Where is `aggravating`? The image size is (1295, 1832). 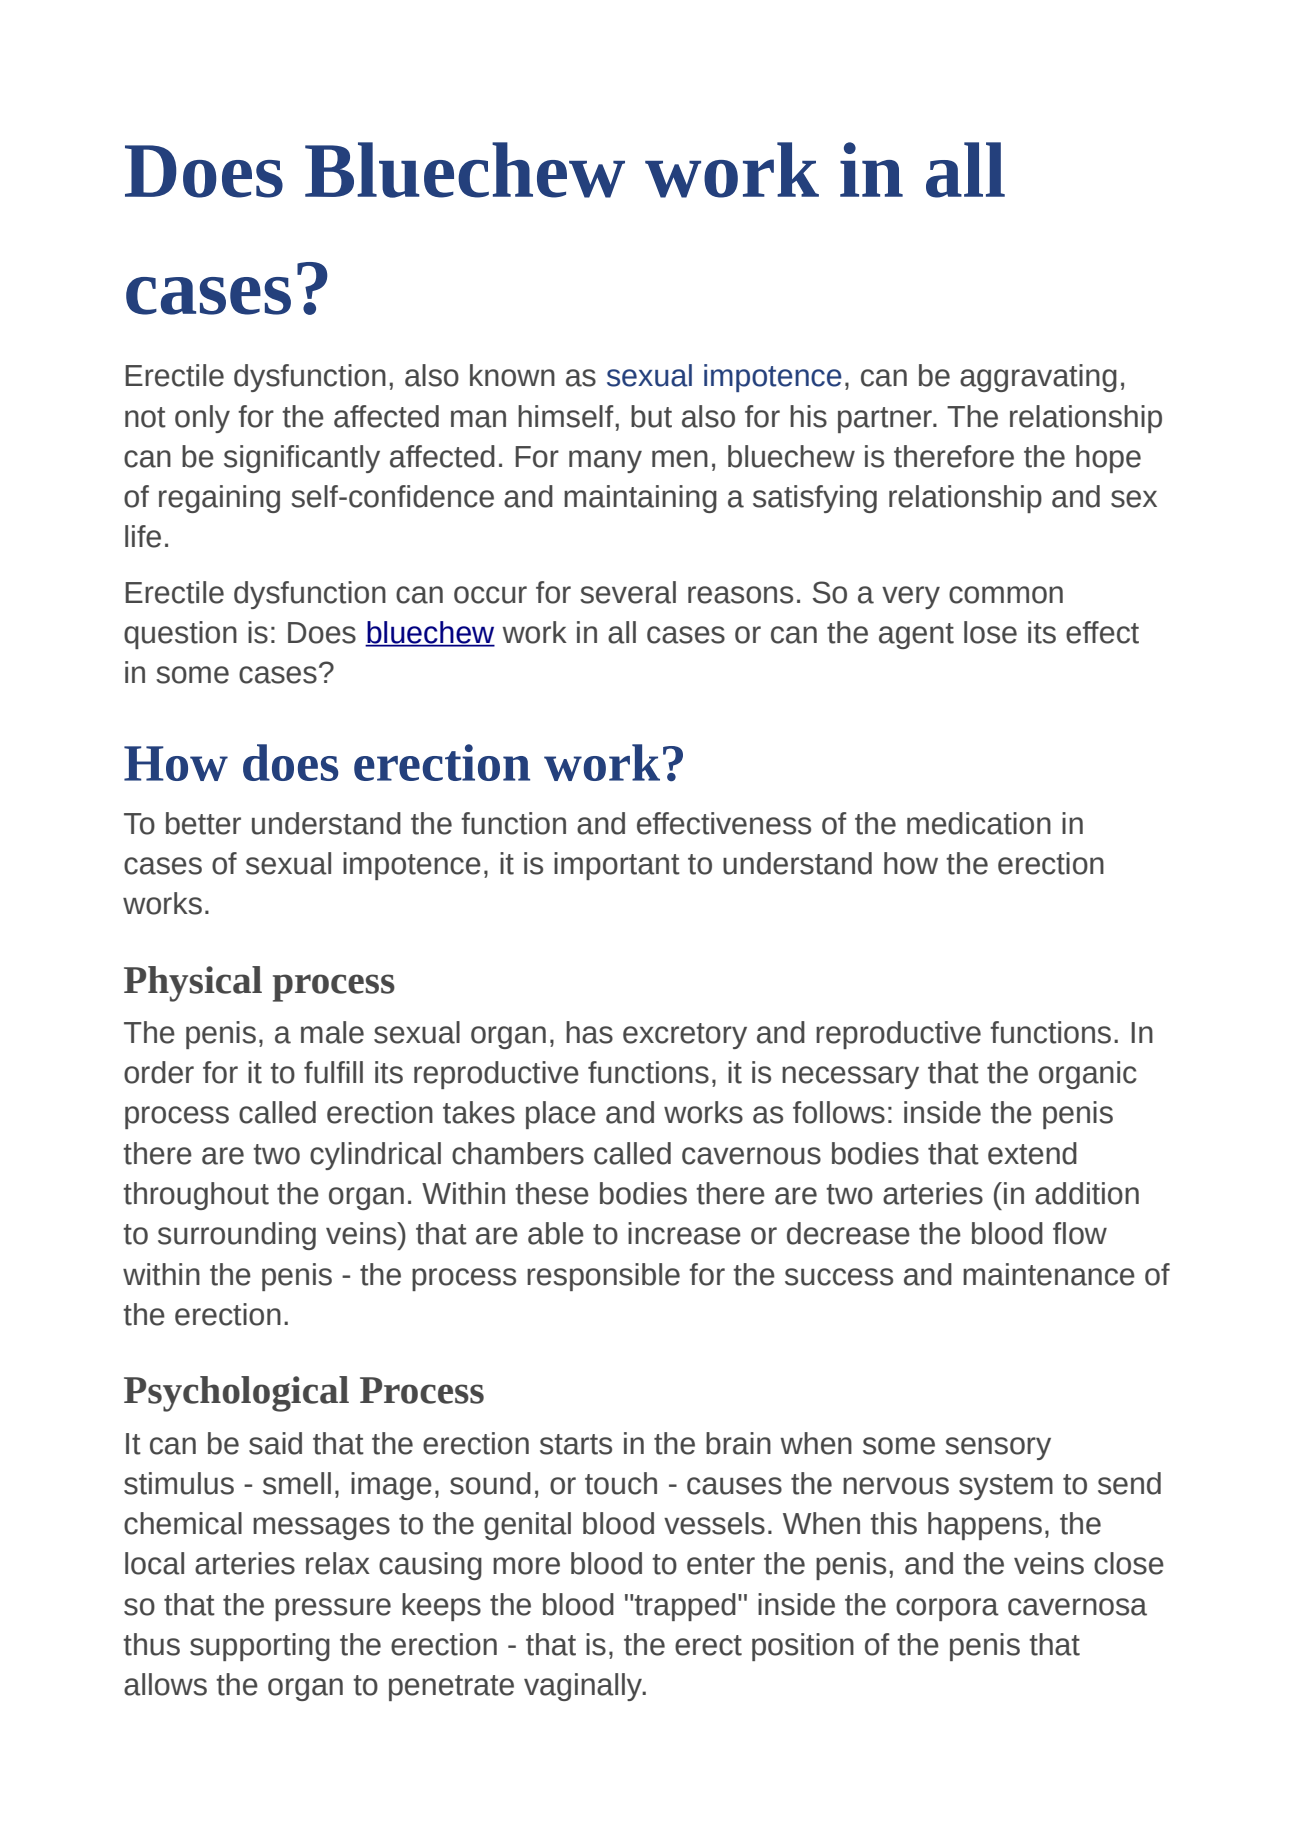
aggravating is located at coordinates (1038, 378).
